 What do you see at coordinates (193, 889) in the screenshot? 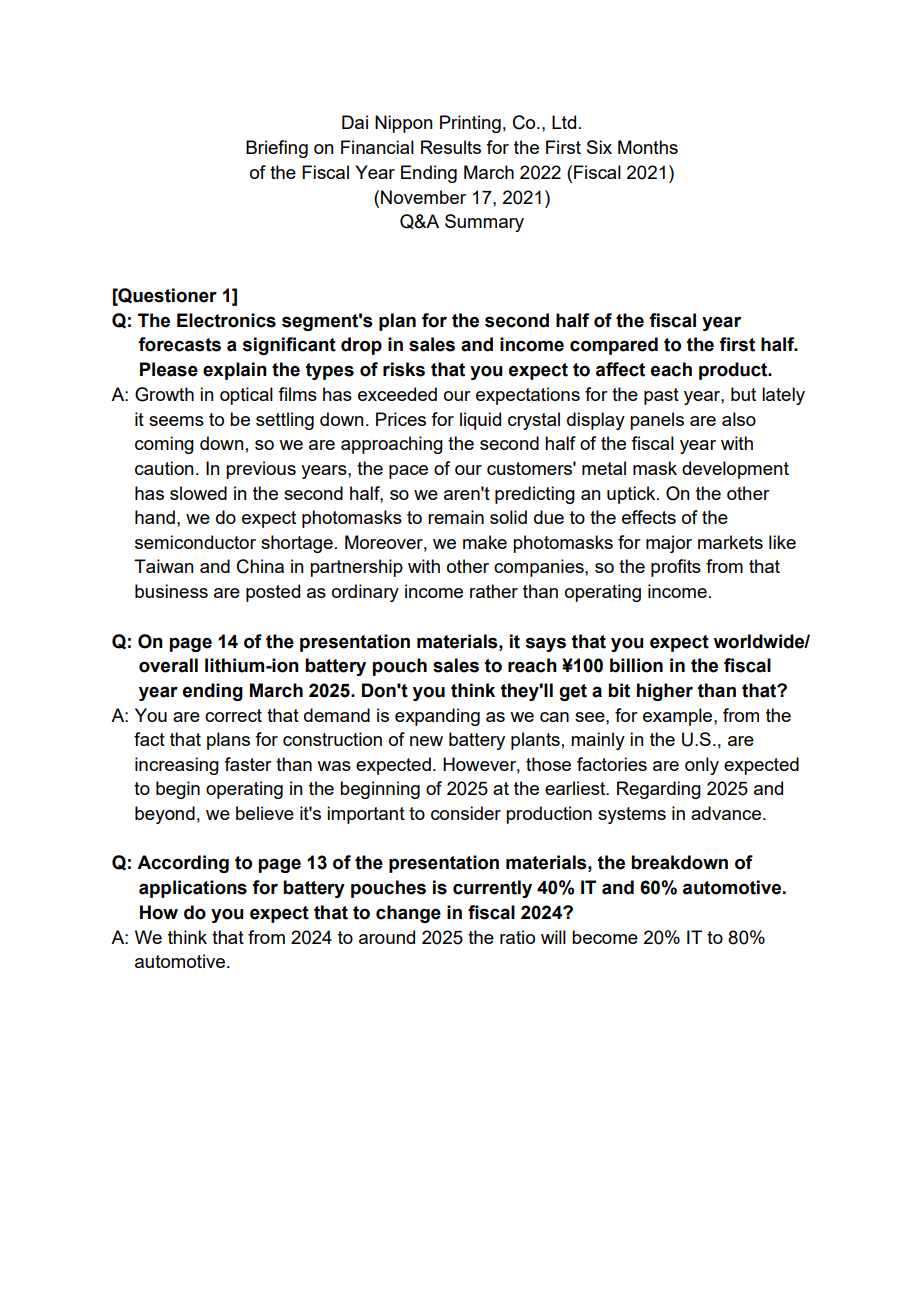
I see `applications` at bounding box center [193, 889].
